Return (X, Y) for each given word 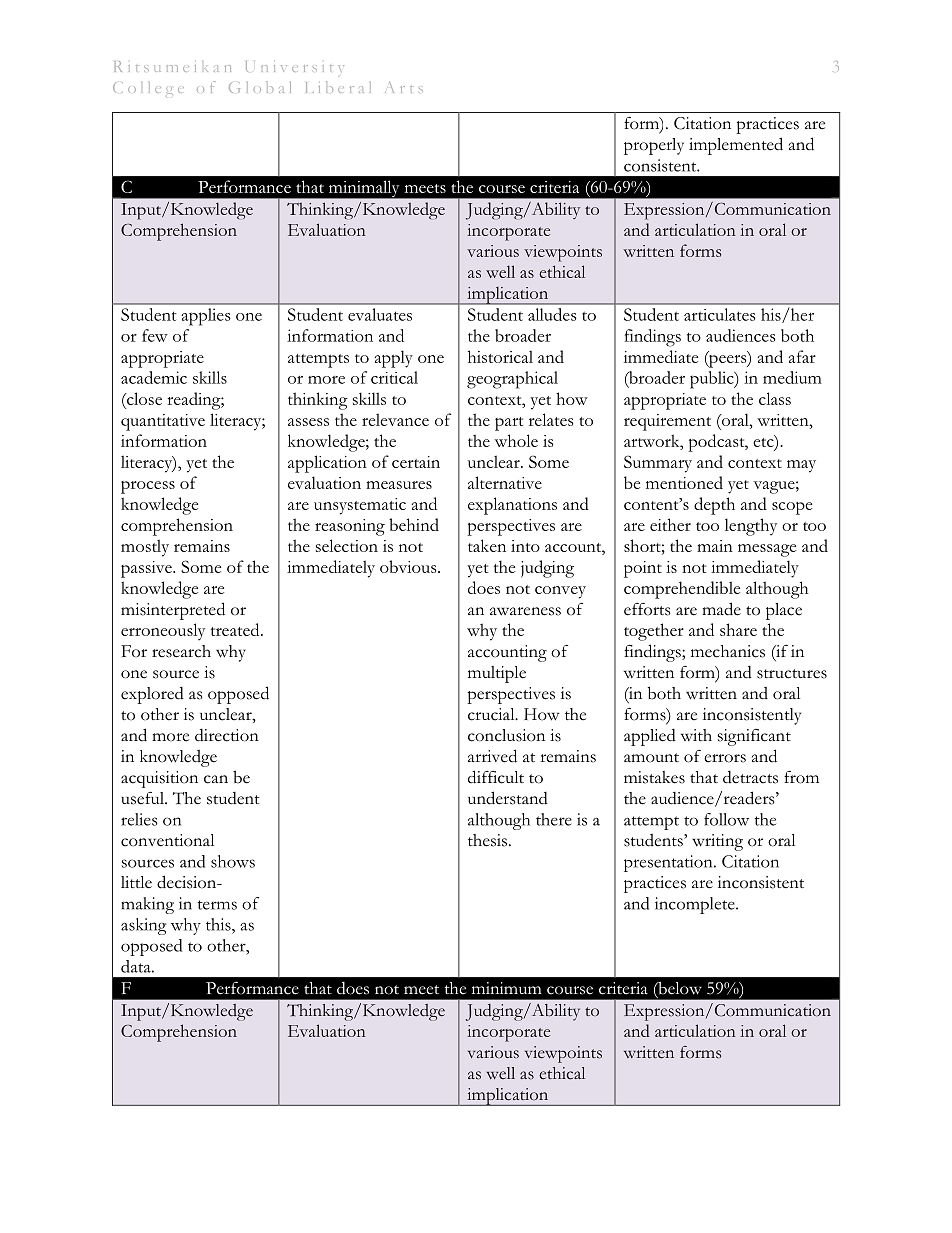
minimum (507, 988)
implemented (736, 146)
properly (654, 146)
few (155, 335)
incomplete (696, 905)
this (219, 924)
